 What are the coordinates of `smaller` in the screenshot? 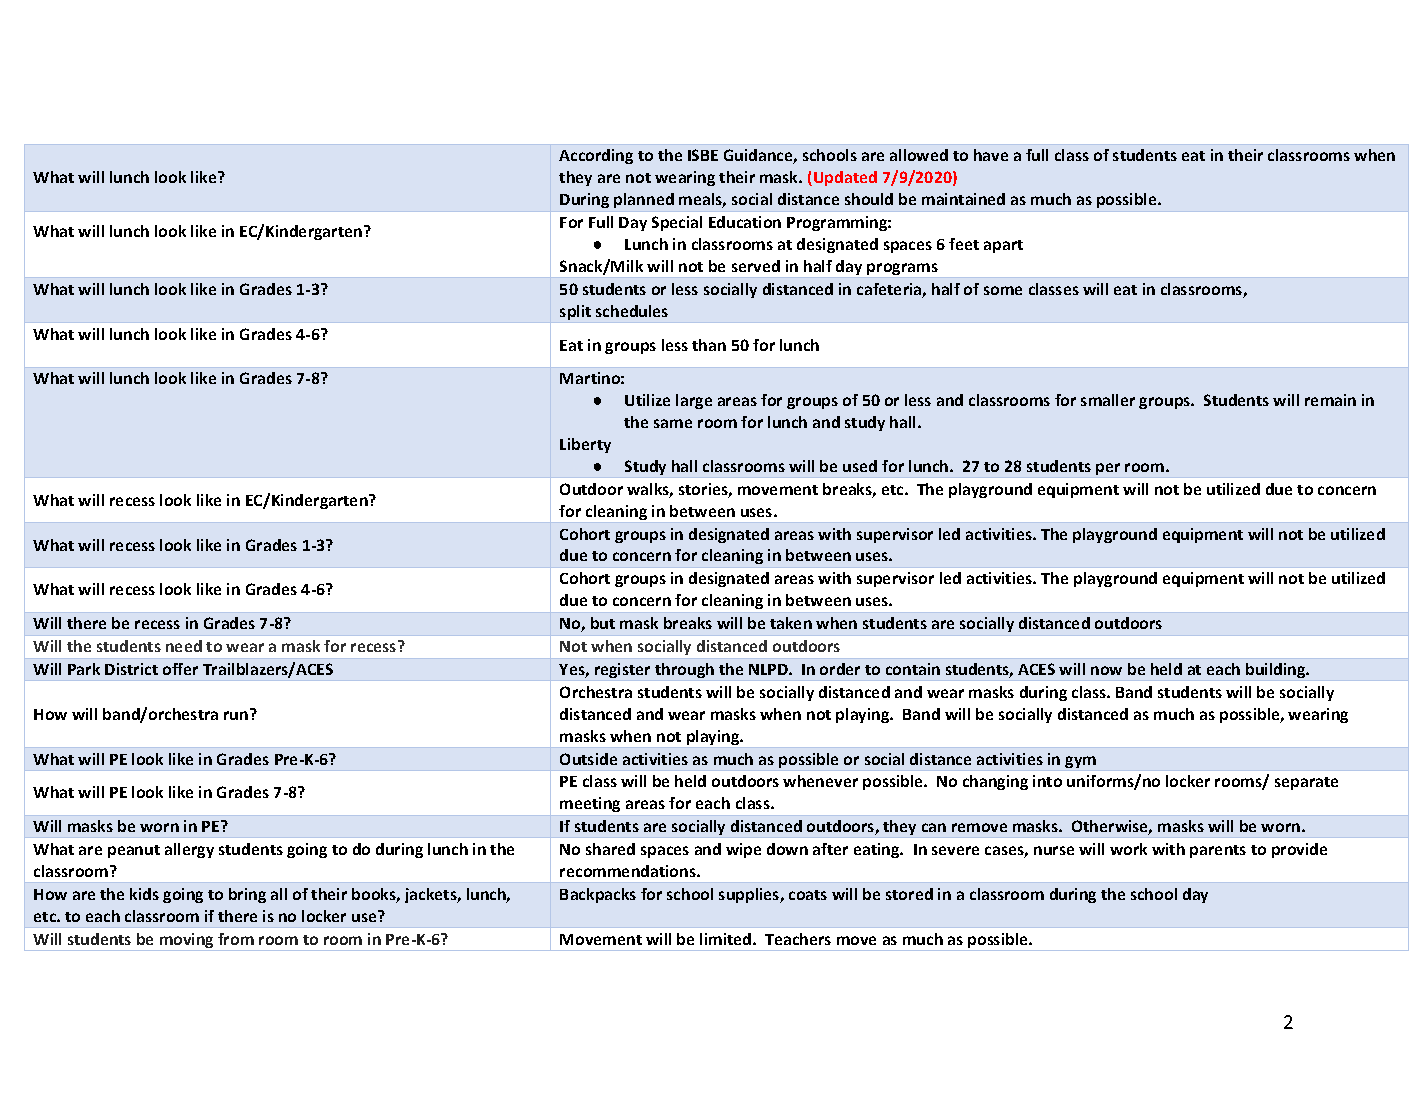 It's located at (1108, 400).
